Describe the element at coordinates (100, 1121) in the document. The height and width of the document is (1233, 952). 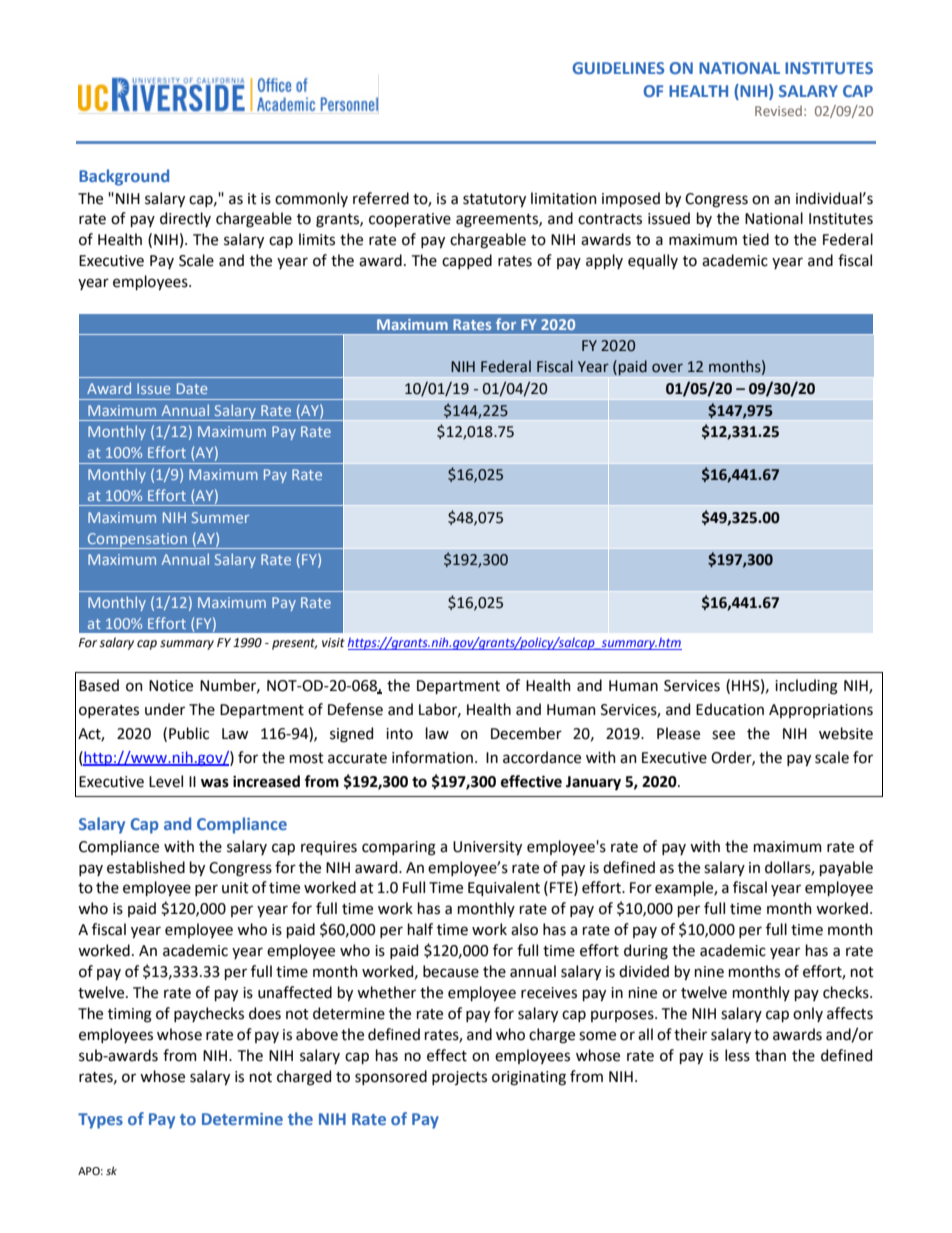
I see `Types` at that location.
